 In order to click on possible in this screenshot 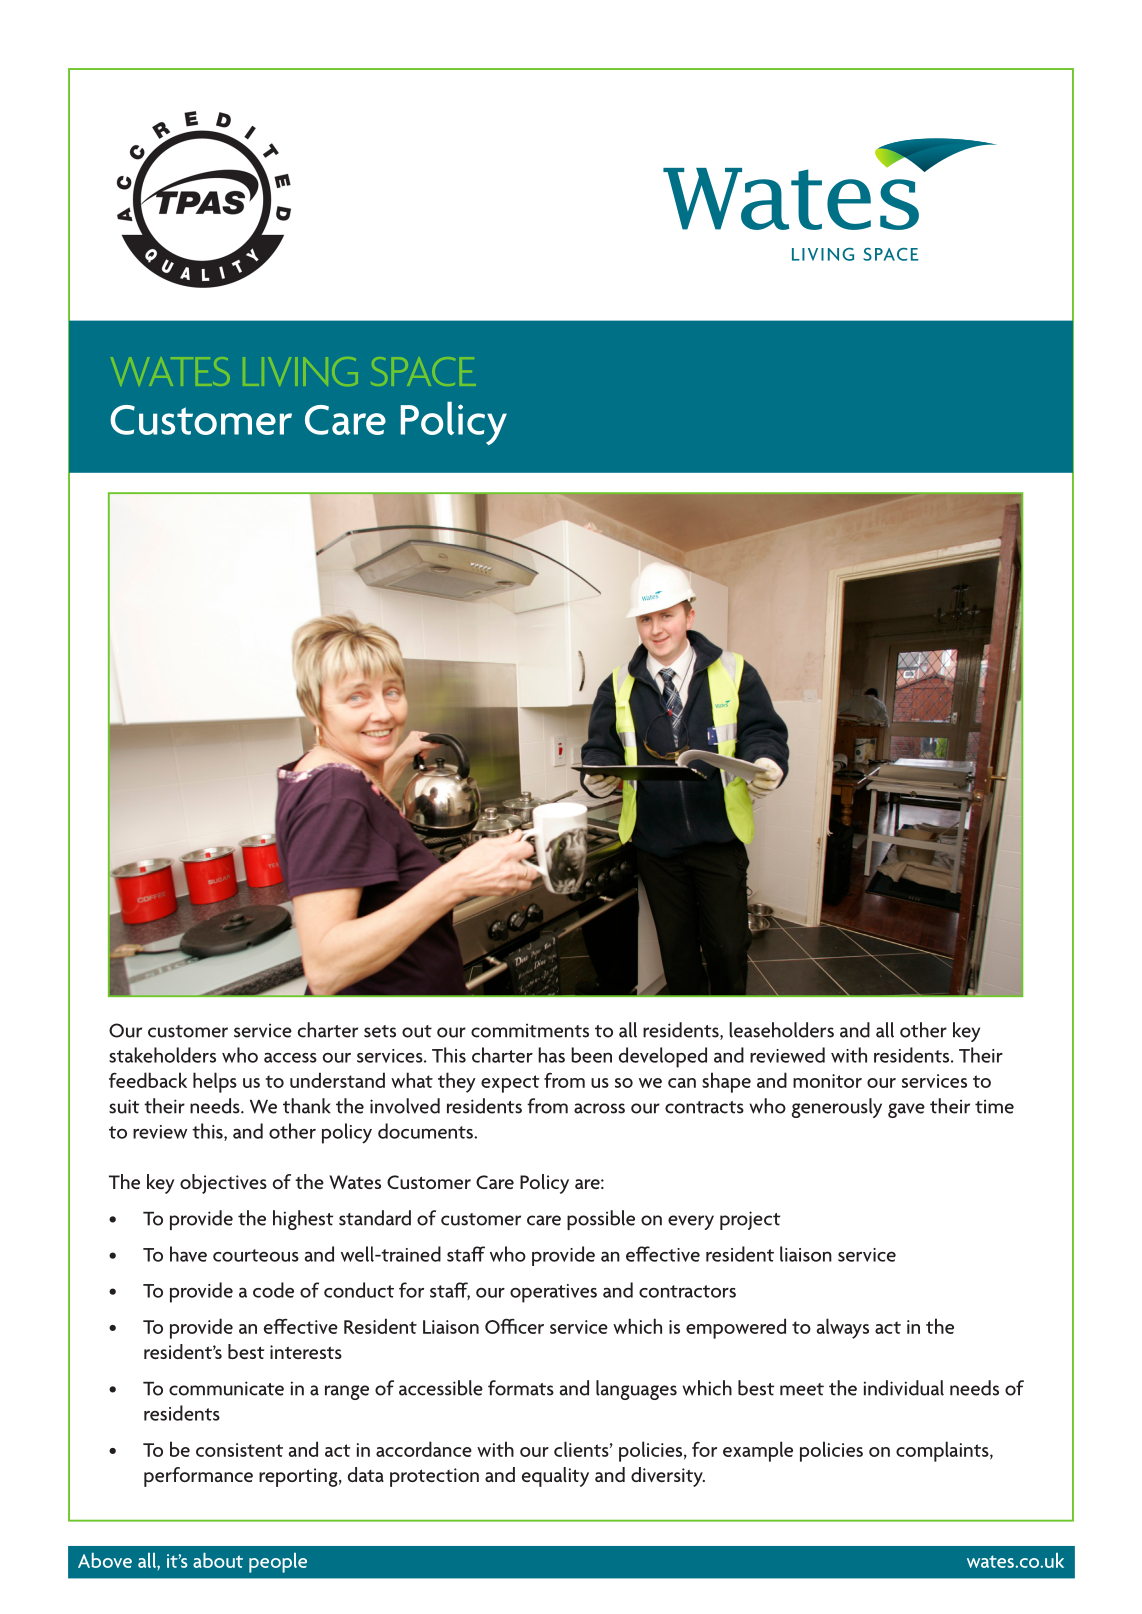, I will do `click(601, 1220)`.
